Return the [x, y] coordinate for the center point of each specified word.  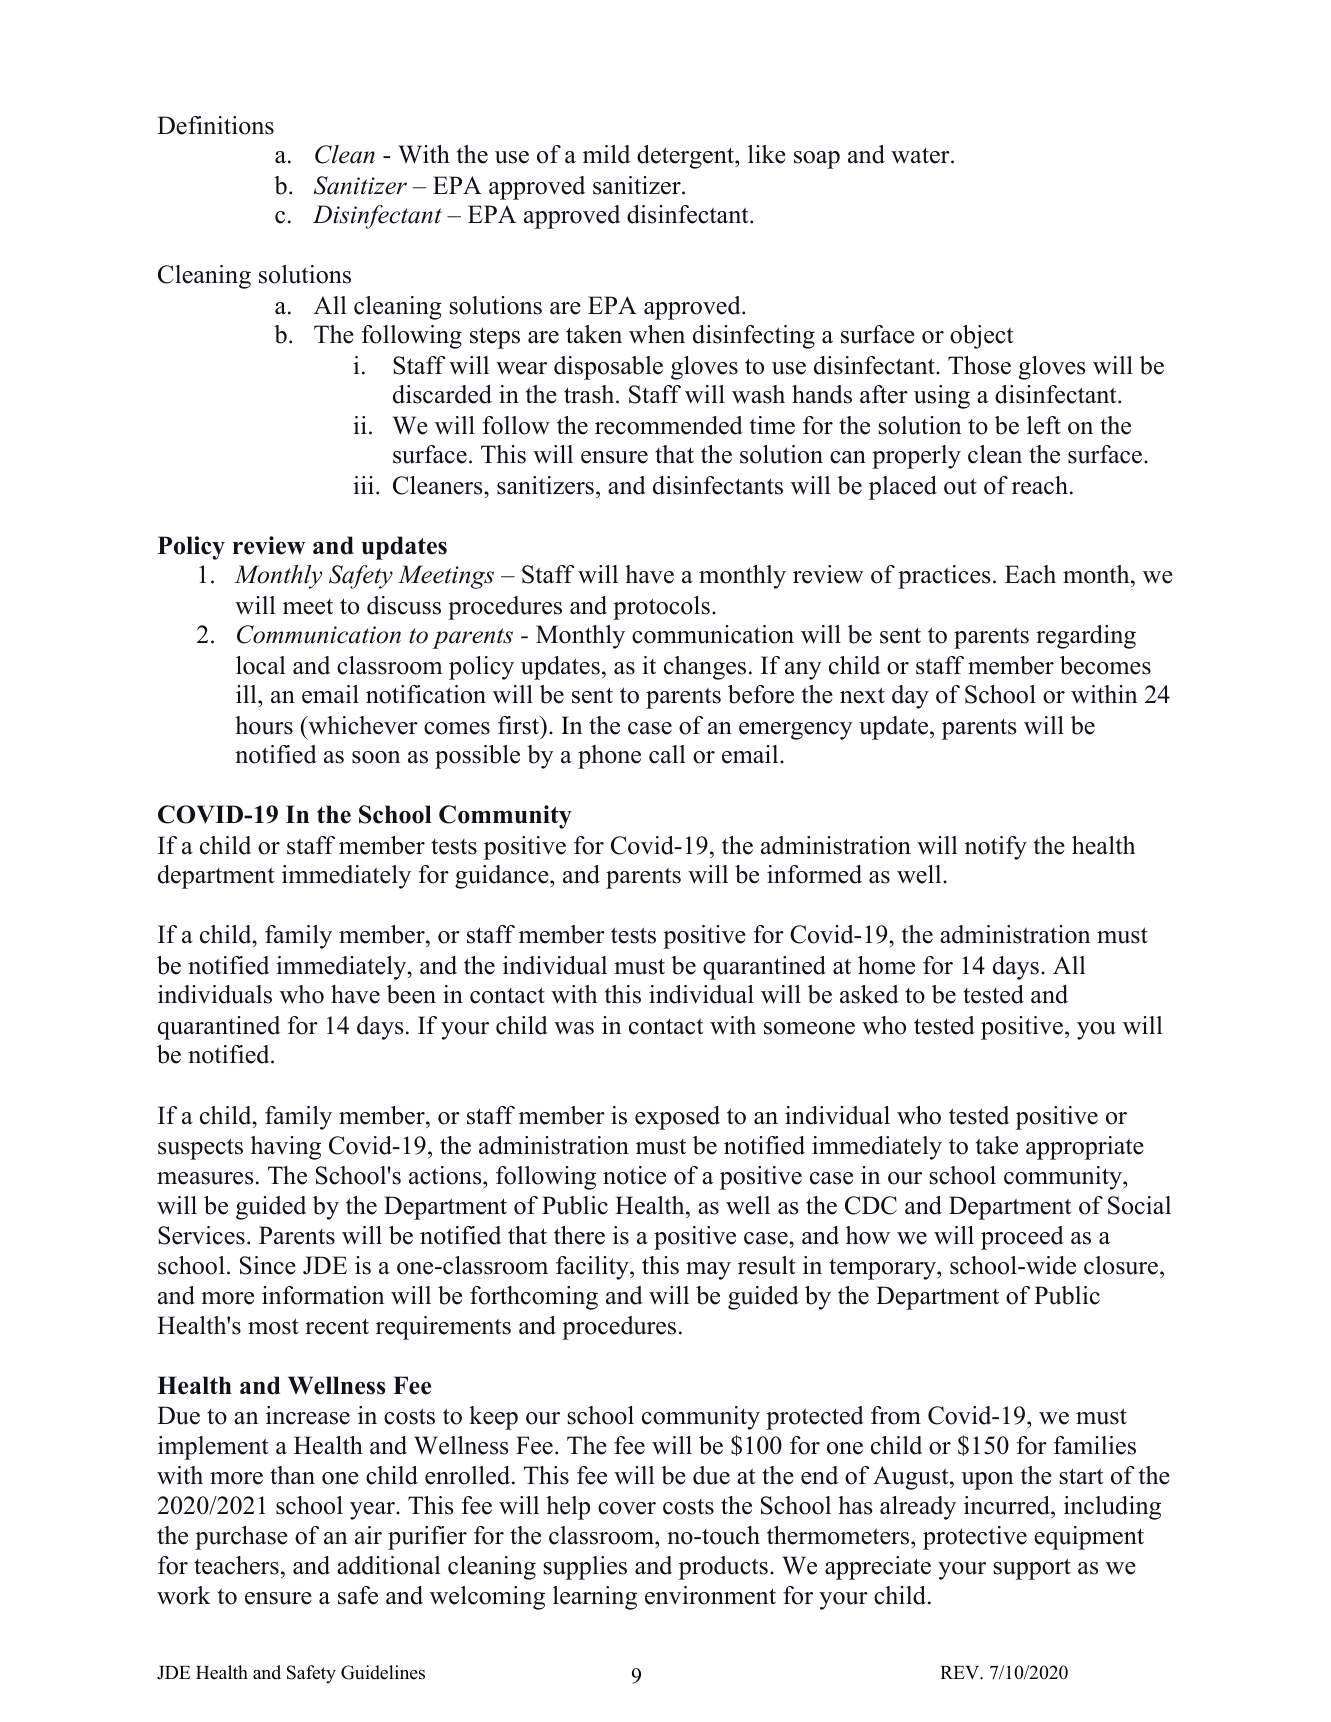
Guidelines [383, 1672]
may [708, 1271]
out [960, 486]
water [921, 155]
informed [814, 874]
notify [996, 848]
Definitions [215, 125]
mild [606, 154]
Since [268, 1265]
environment [710, 1595]
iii [363, 485]
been [411, 994]
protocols [661, 608]
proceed [1022, 1238]
